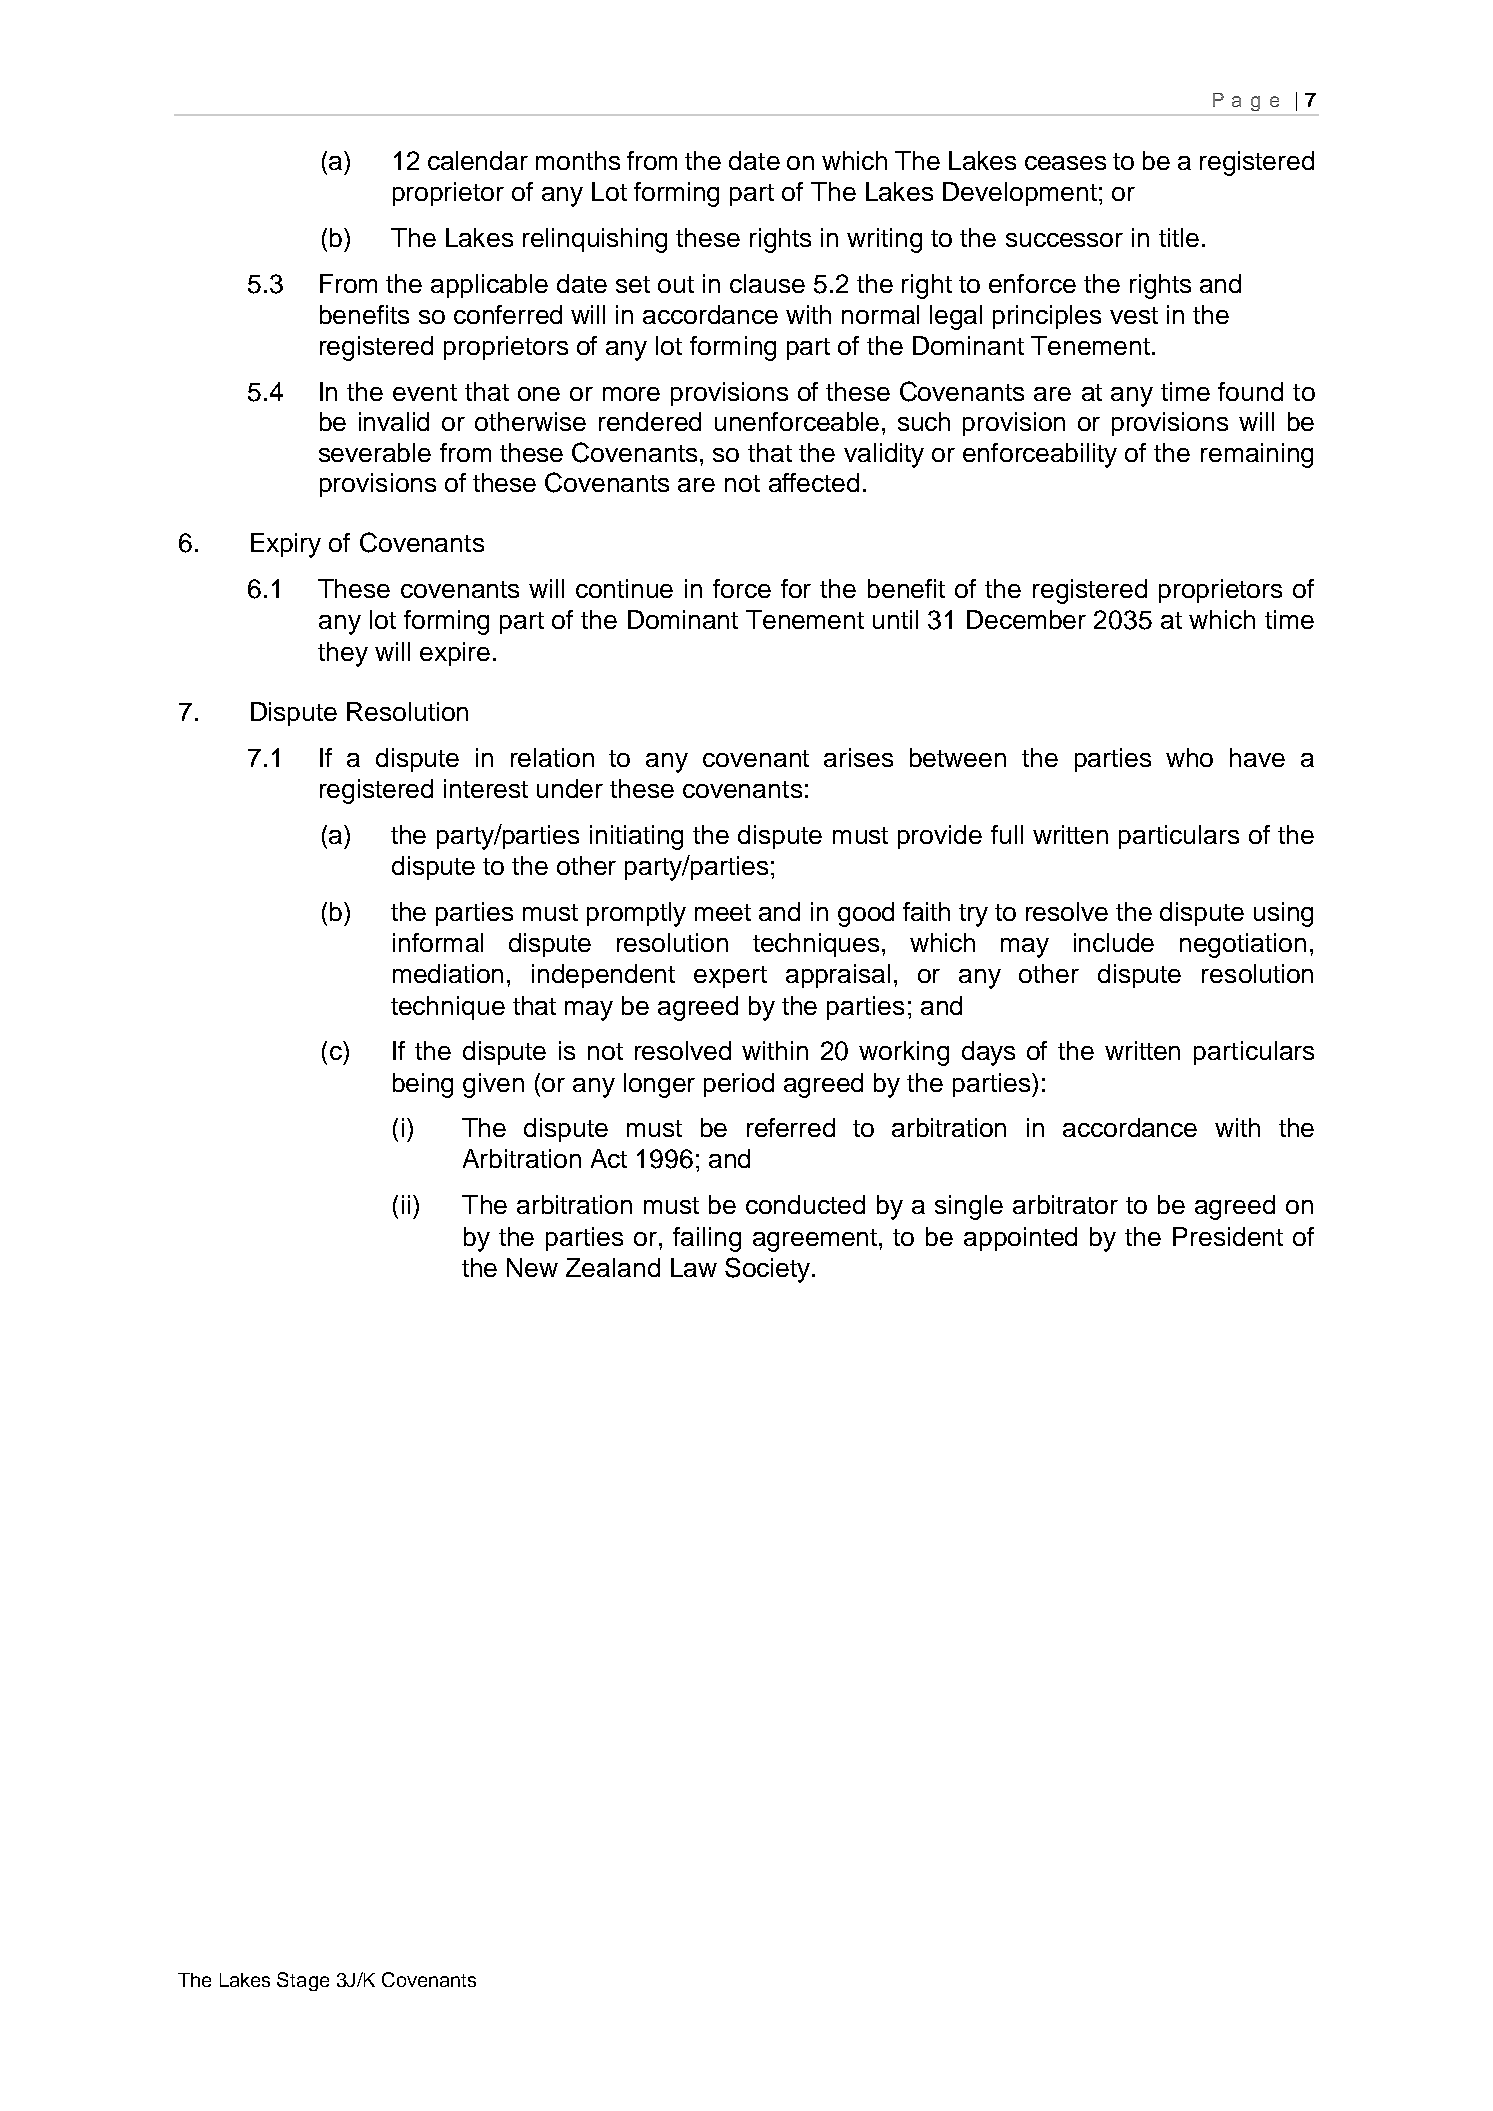 The width and height of the document is (1493, 2111). What do you see at coordinates (1114, 942) in the document?
I see `include` at bounding box center [1114, 942].
